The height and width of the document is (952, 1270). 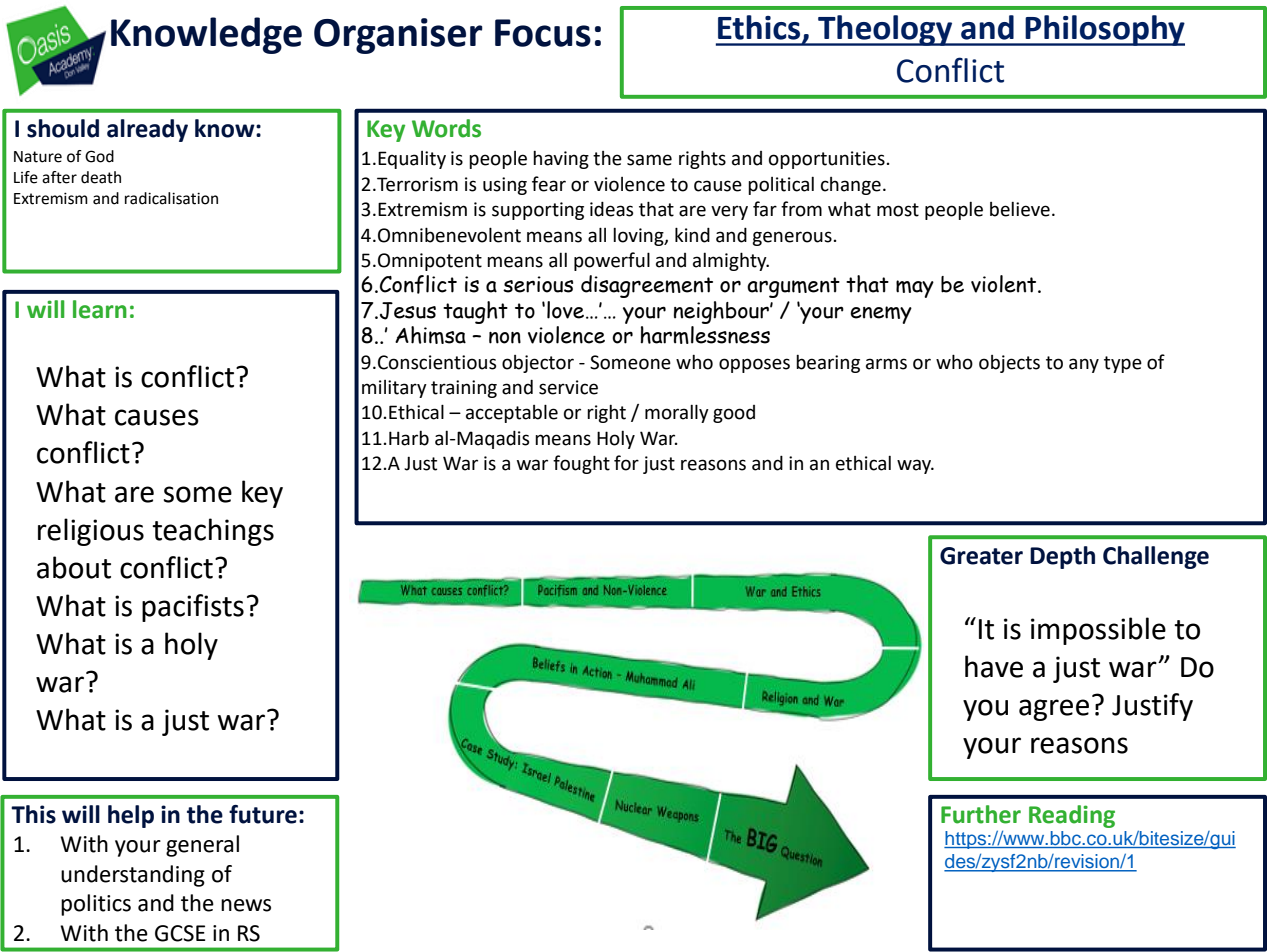 What do you see at coordinates (96, 905) in the document?
I see `politics` at bounding box center [96, 905].
